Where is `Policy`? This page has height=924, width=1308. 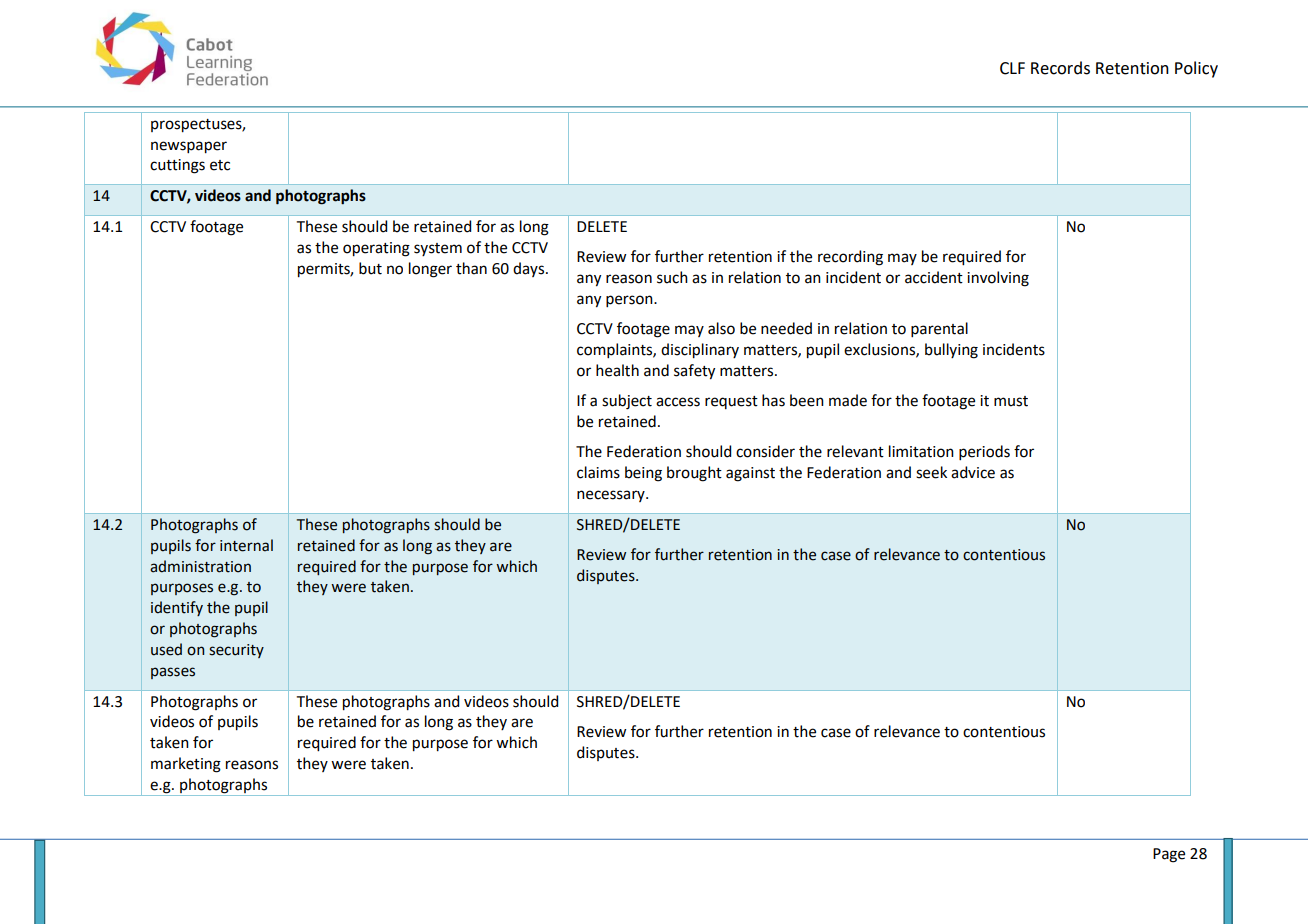 Policy is located at coordinates (1196, 69).
